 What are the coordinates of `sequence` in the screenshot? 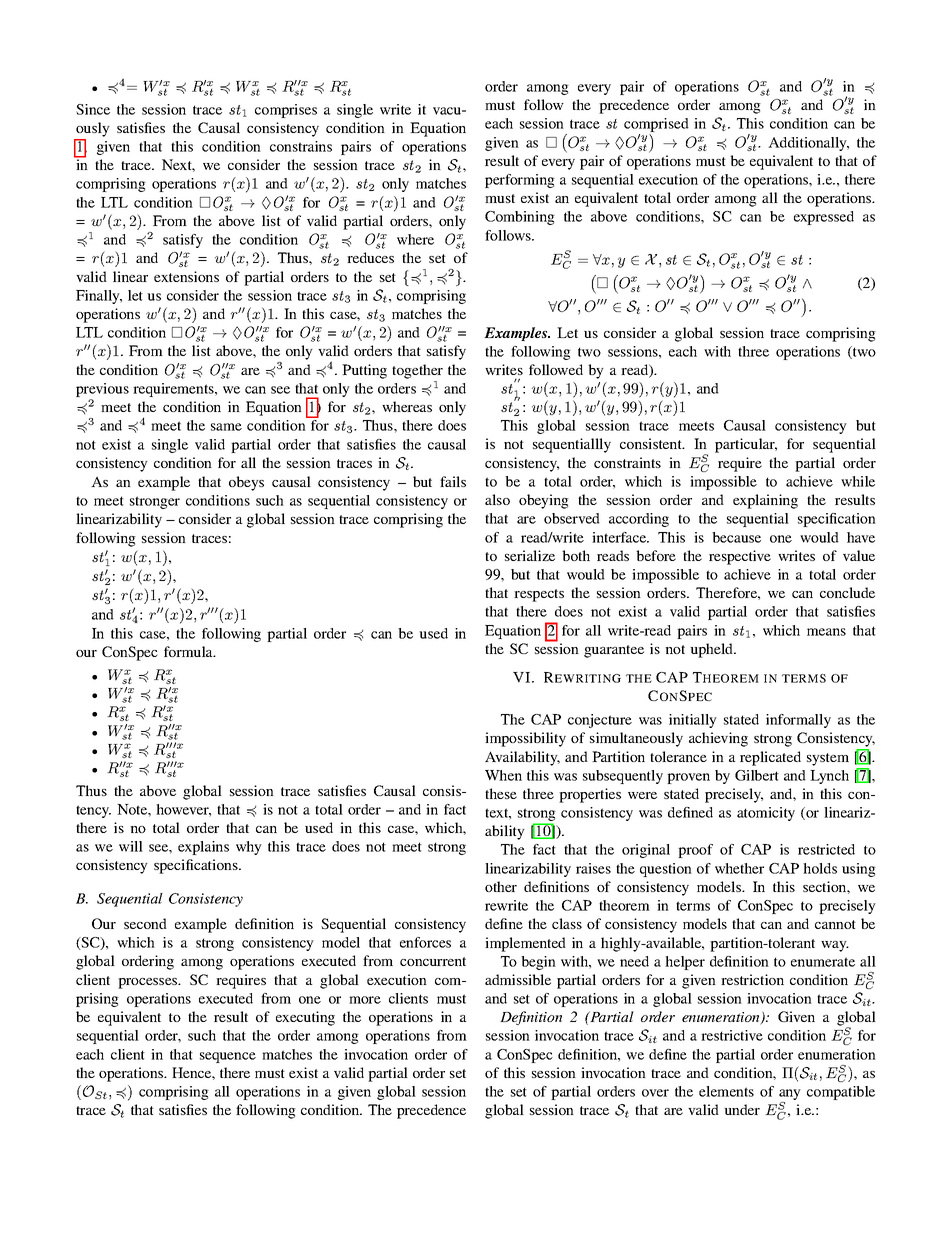 It's located at (228, 1057).
